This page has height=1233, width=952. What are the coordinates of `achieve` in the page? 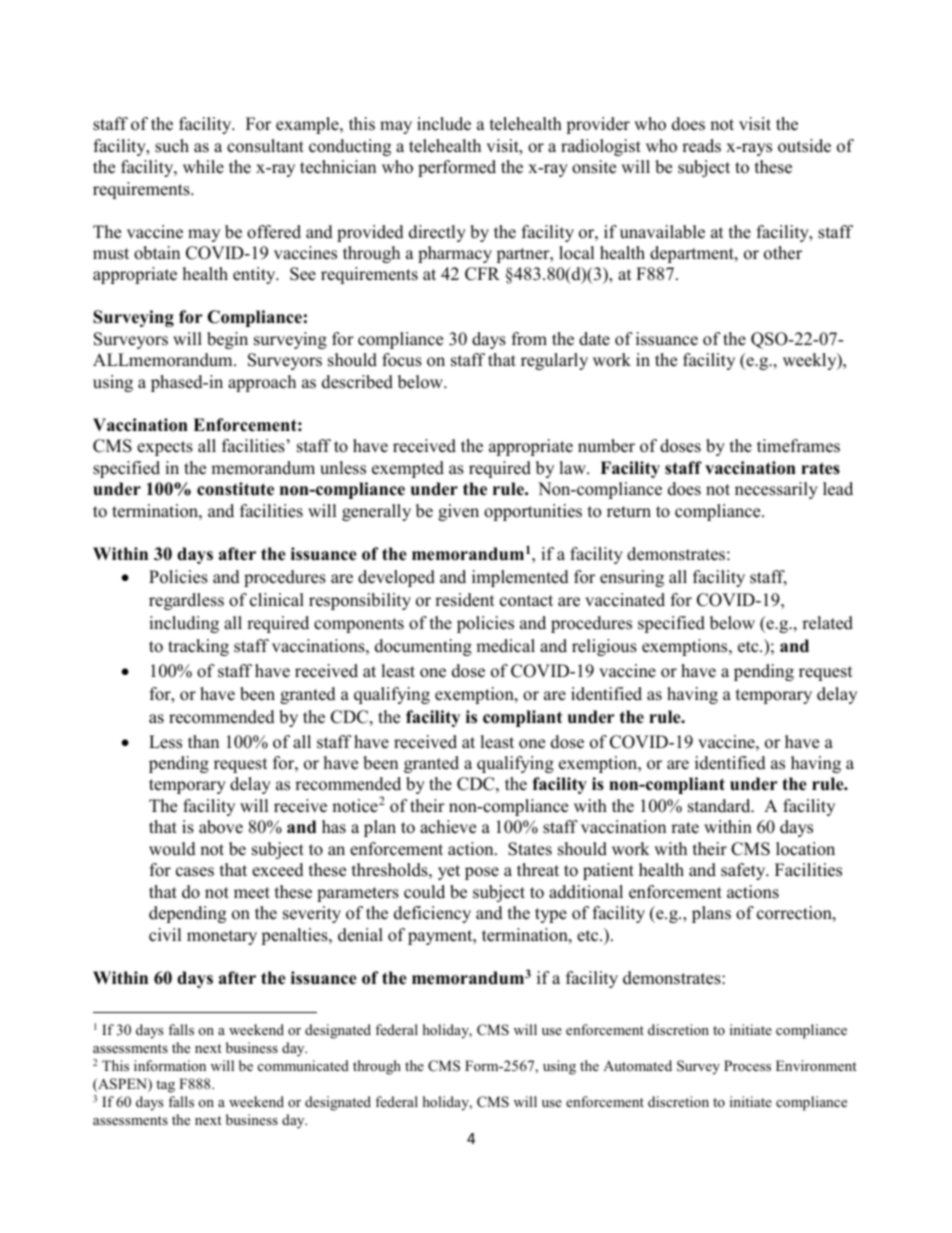 It's located at (448, 827).
